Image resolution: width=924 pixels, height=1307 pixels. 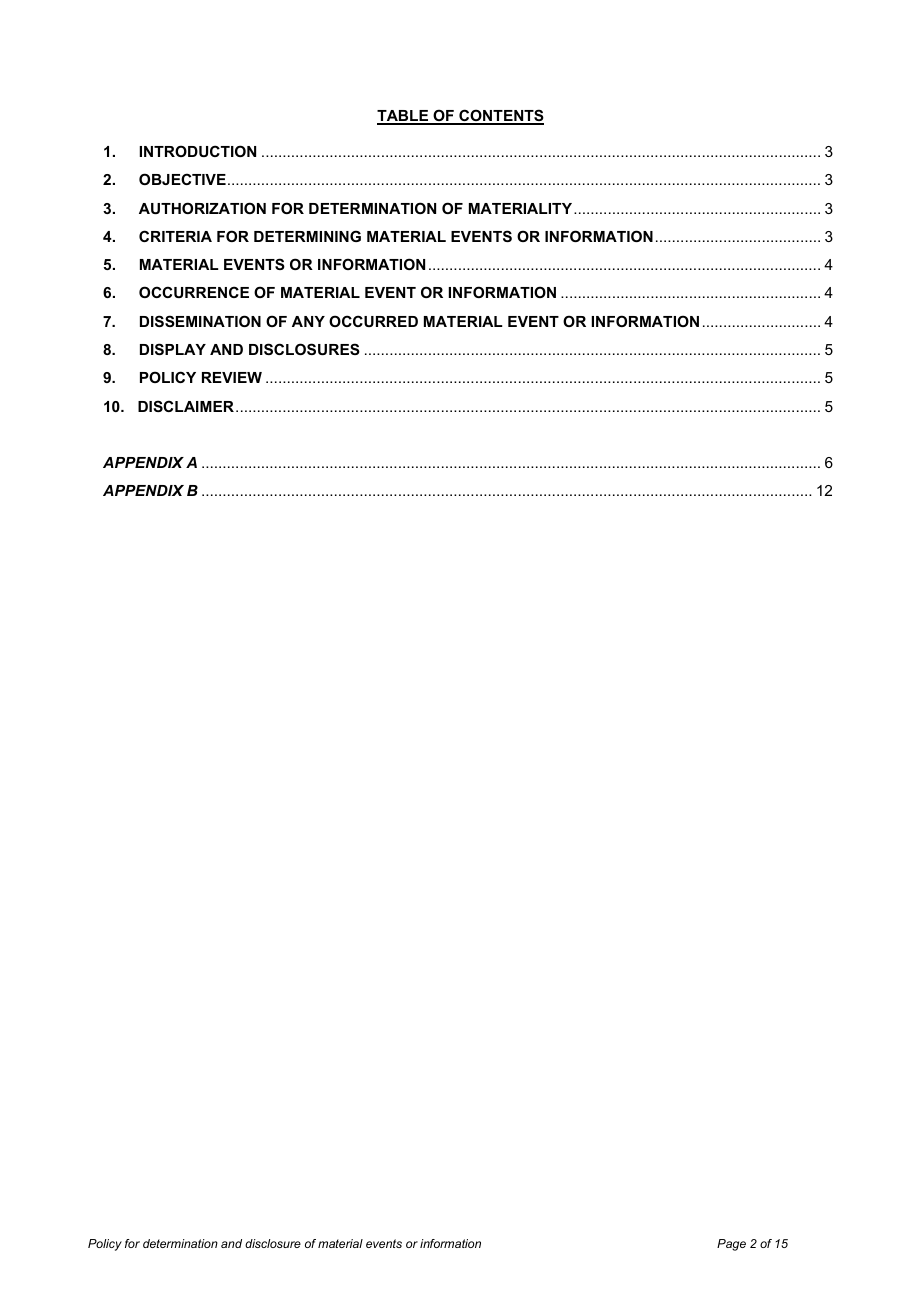 I want to click on INTRODUCTION, so click(x=198, y=151).
